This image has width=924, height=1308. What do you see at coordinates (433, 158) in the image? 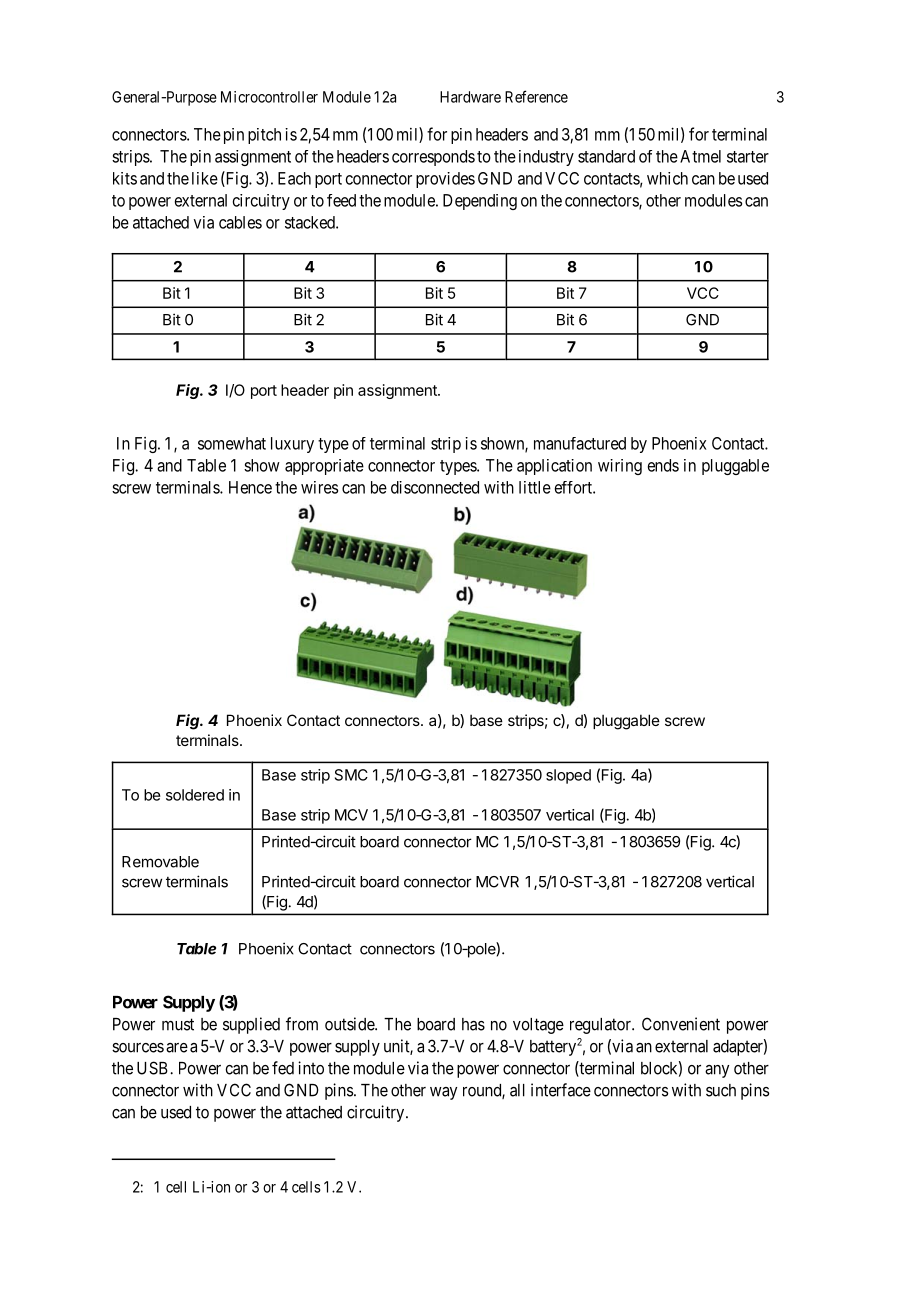
I see `corresponds` at bounding box center [433, 158].
